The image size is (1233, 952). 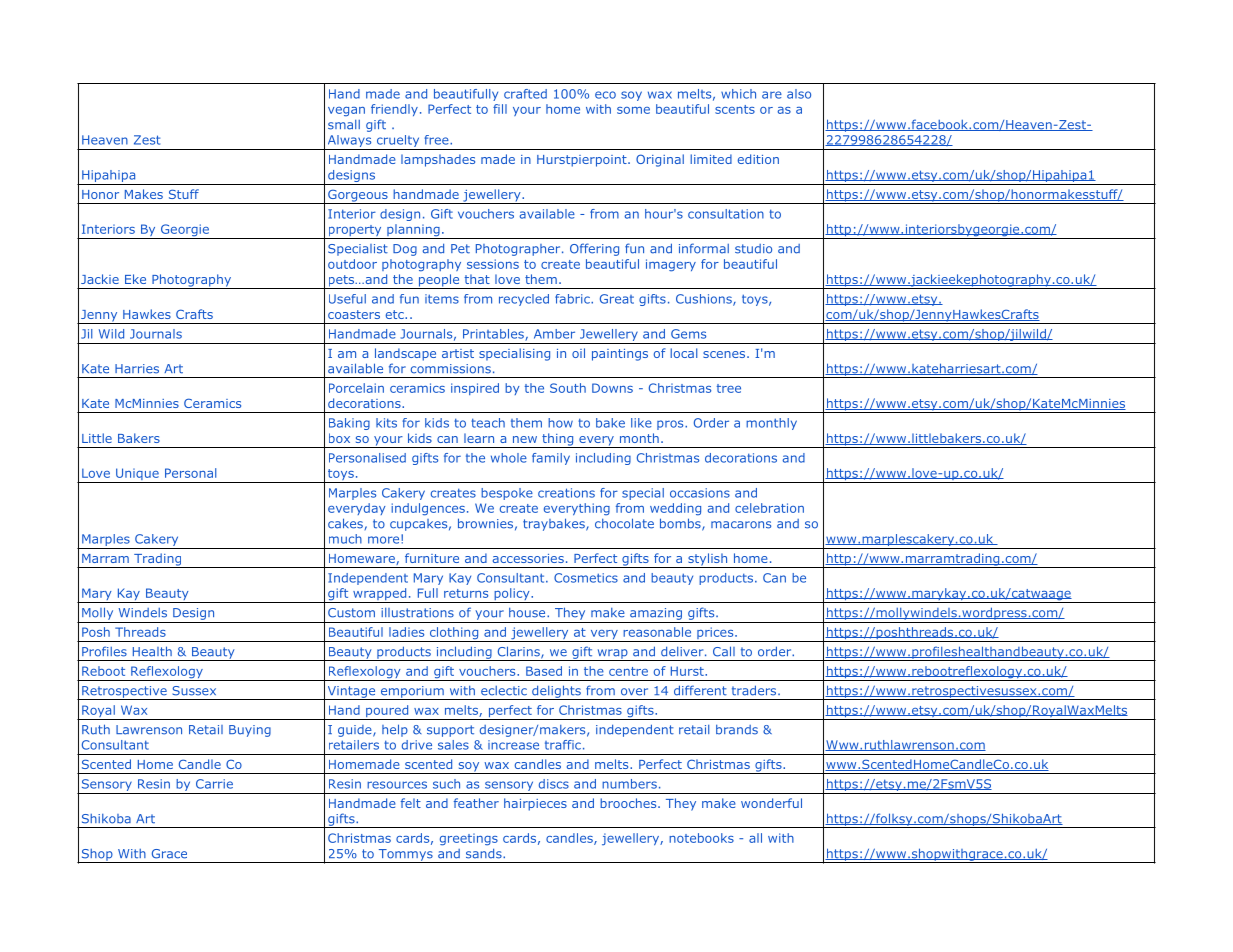 I want to click on whole, so click(x=509, y=458).
